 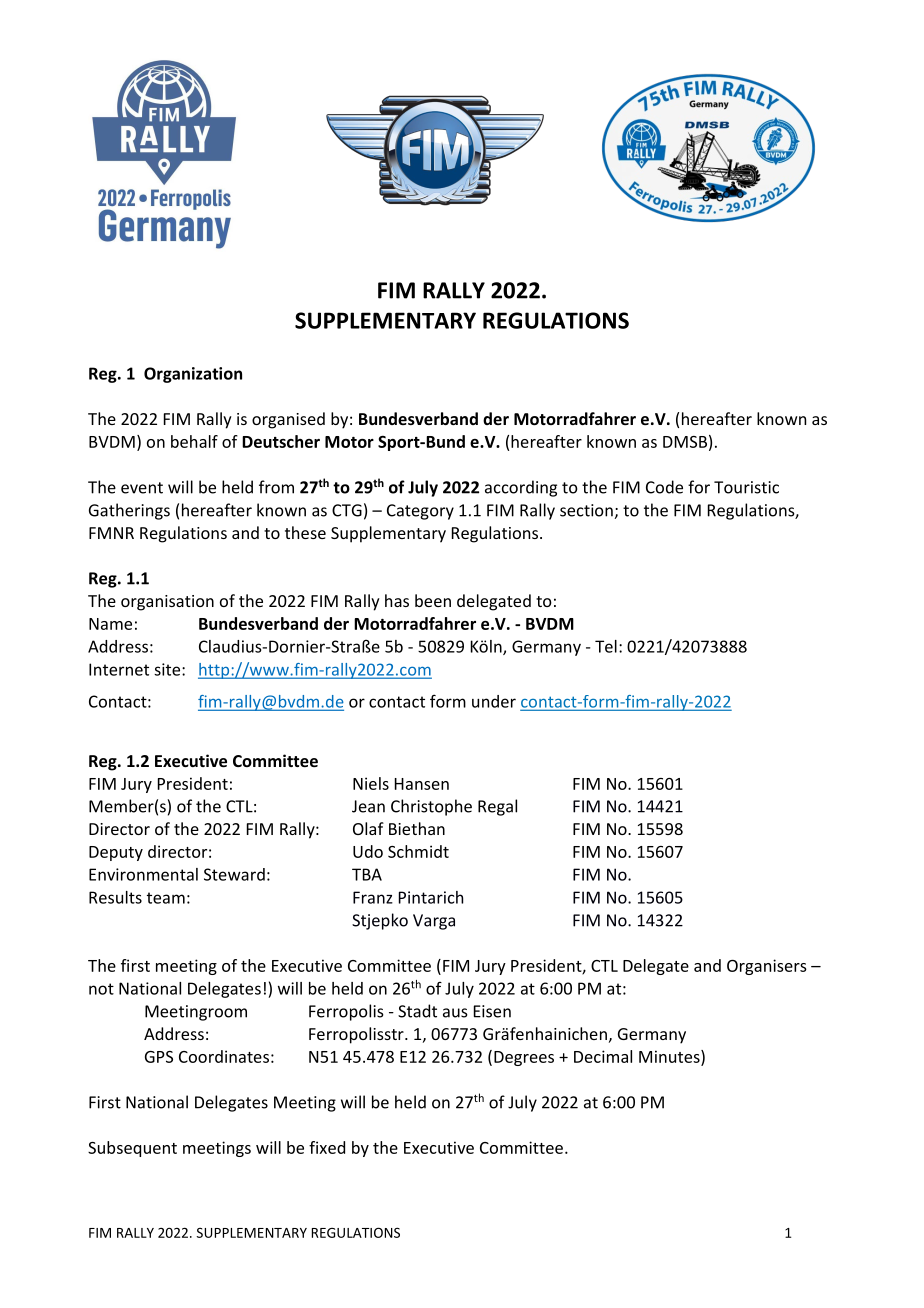 I want to click on fixed, so click(x=327, y=1147).
